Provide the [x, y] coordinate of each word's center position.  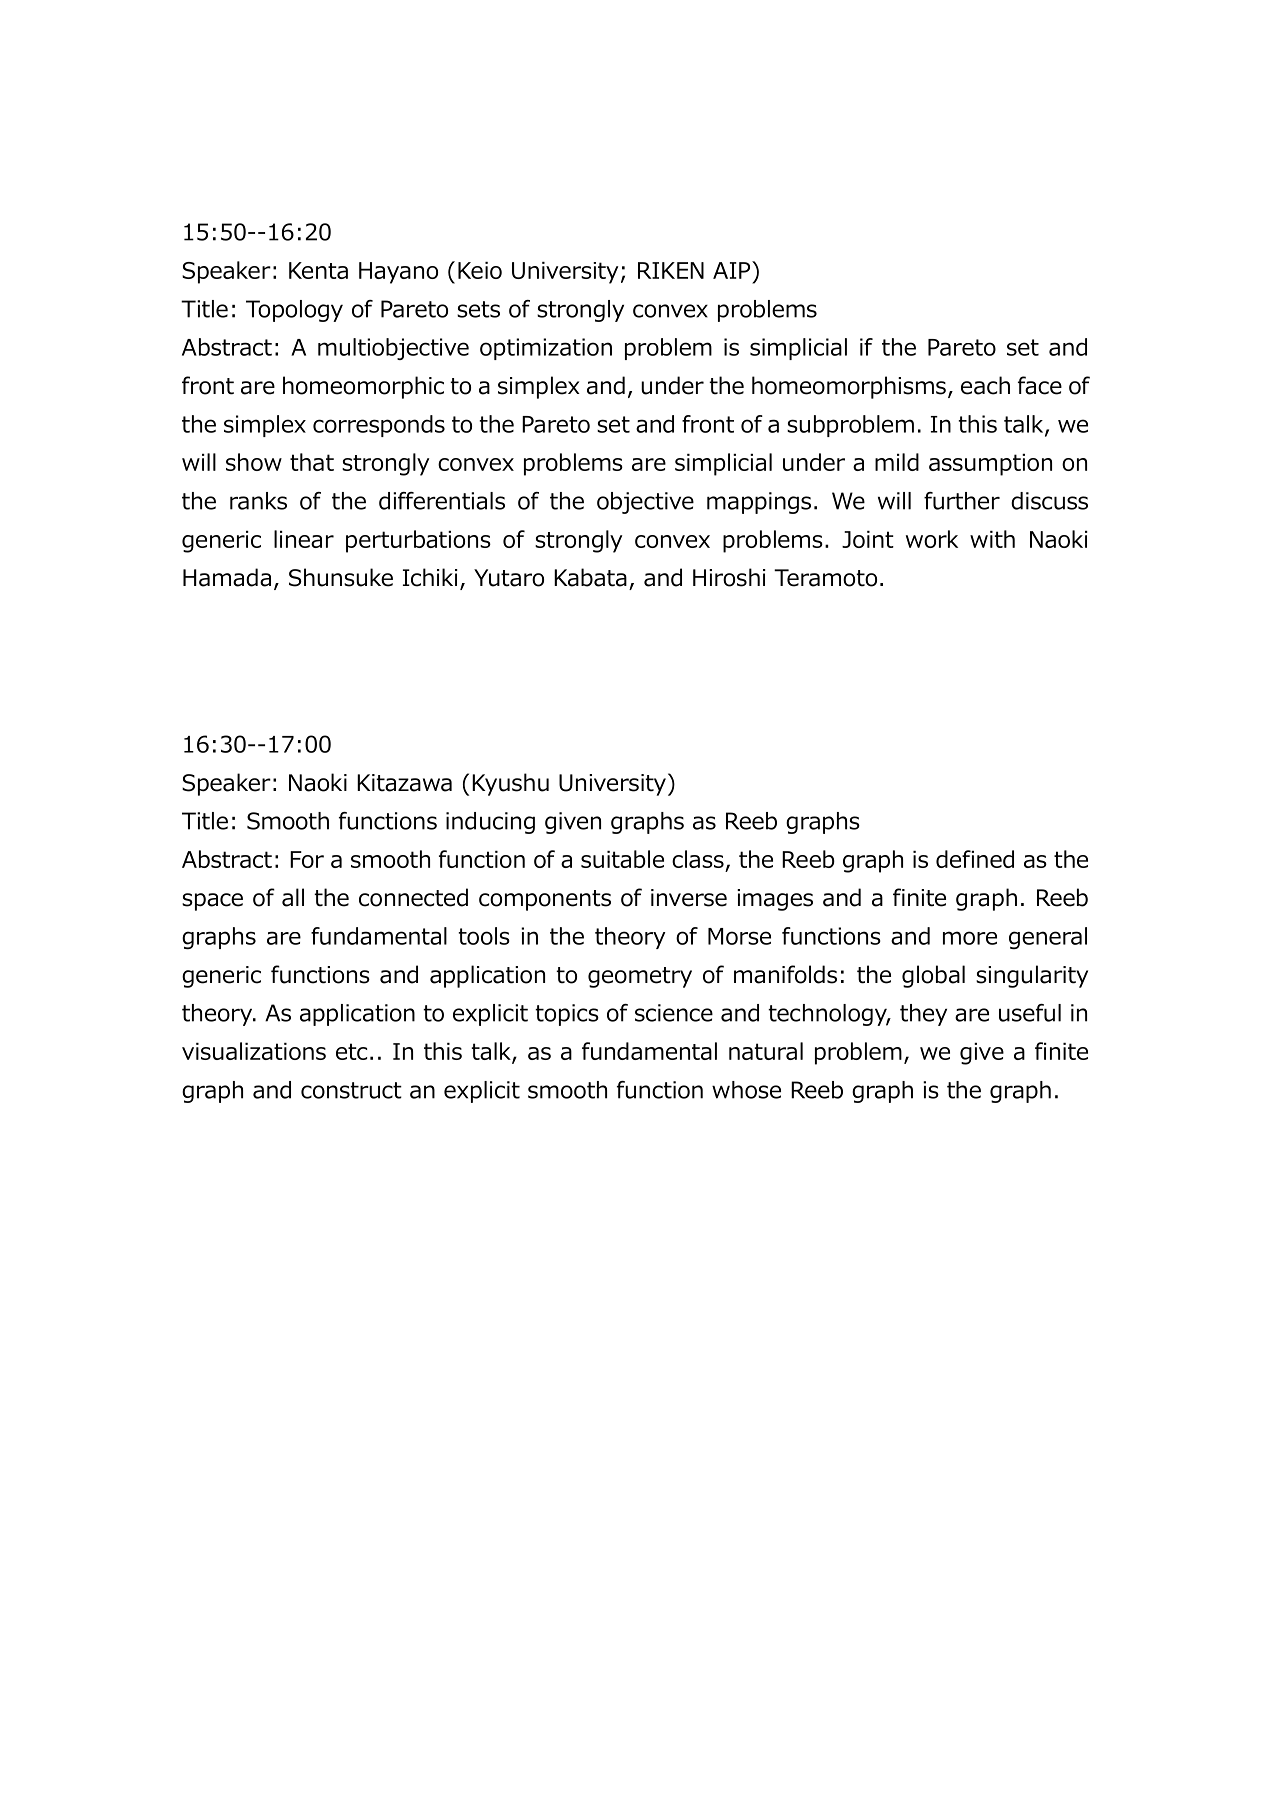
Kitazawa [404, 783]
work [932, 539]
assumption [990, 465]
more [970, 938]
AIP [733, 270]
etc [351, 1051]
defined [975, 859]
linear [304, 539]
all [293, 897]
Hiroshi [729, 577]
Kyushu [510, 784]
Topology [294, 311]
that [312, 462]
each [985, 385]
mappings [759, 503]
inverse [689, 898]
